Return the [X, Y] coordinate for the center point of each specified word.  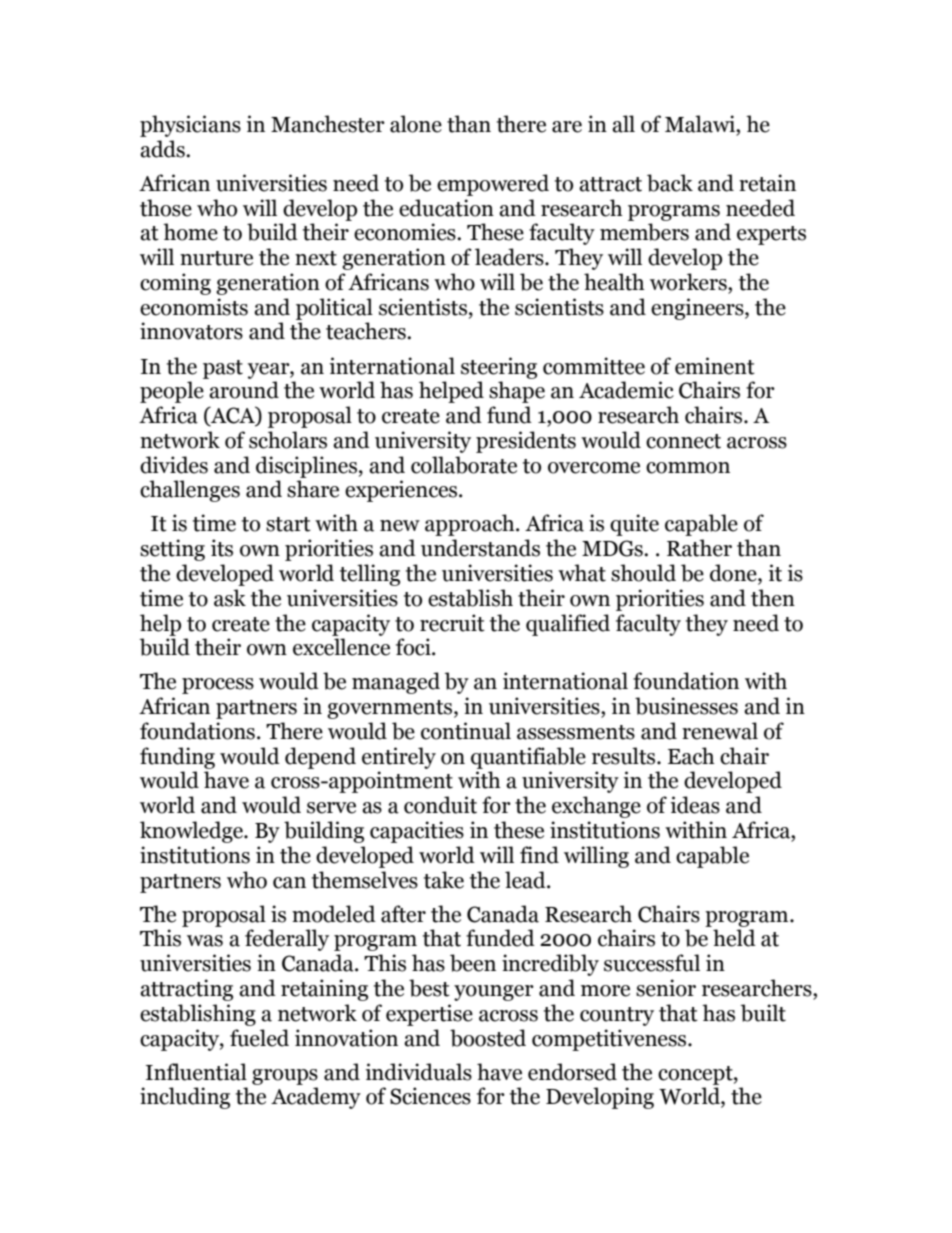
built [763, 1013]
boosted [488, 1038]
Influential [196, 1072]
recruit [452, 623]
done [734, 574]
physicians [190, 126]
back [670, 183]
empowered [493, 185]
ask [230, 598]
